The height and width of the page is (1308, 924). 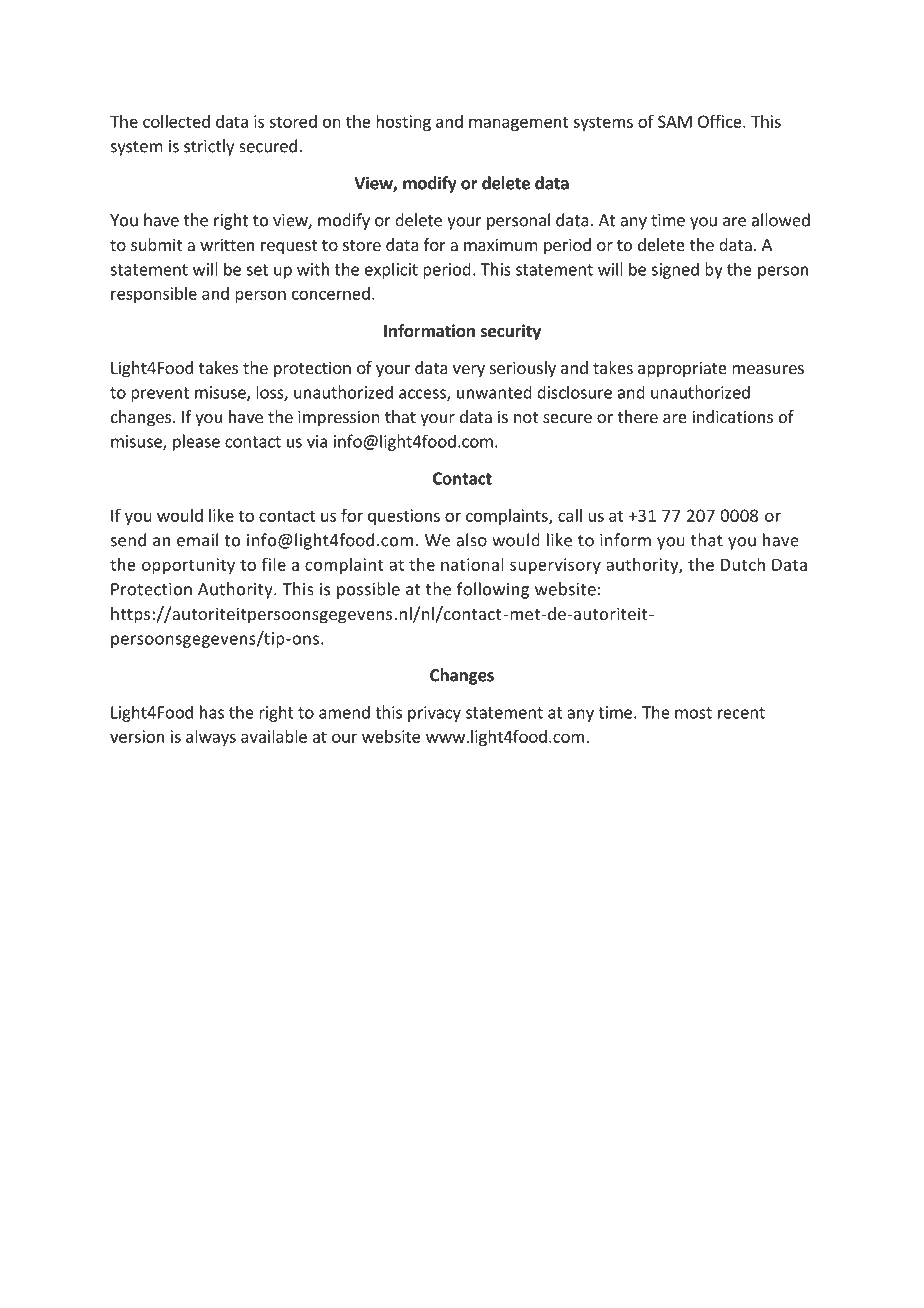 What do you see at coordinates (434, 714) in the page?
I see `privacy` at bounding box center [434, 714].
